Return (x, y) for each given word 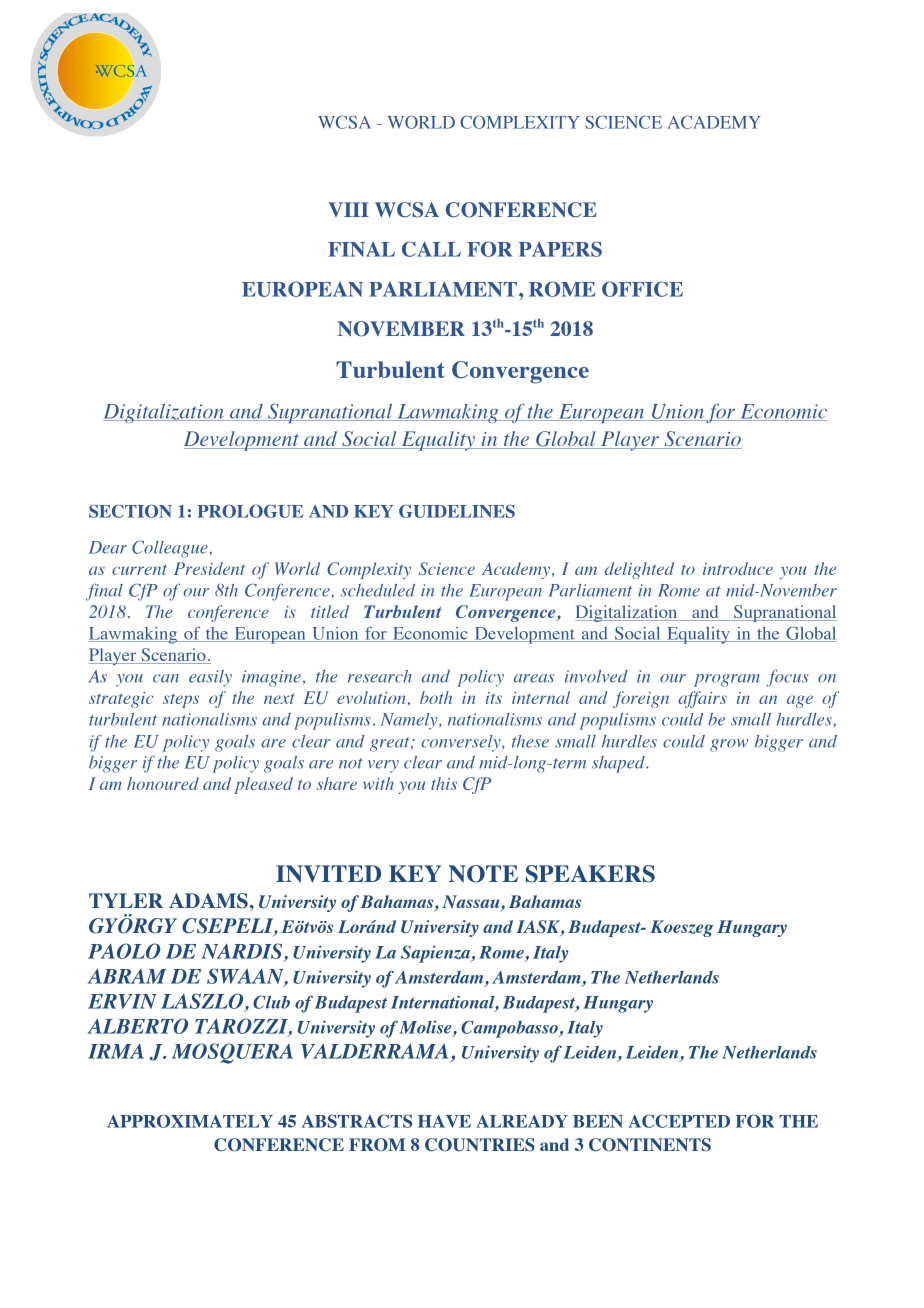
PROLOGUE (250, 511)
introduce (738, 568)
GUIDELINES (457, 511)
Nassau (472, 903)
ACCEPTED (679, 1121)
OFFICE (642, 289)
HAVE (444, 1121)
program (727, 680)
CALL (431, 249)
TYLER (126, 900)
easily (210, 678)
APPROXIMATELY (190, 1121)
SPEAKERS (590, 874)
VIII (348, 209)
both (436, 697)
